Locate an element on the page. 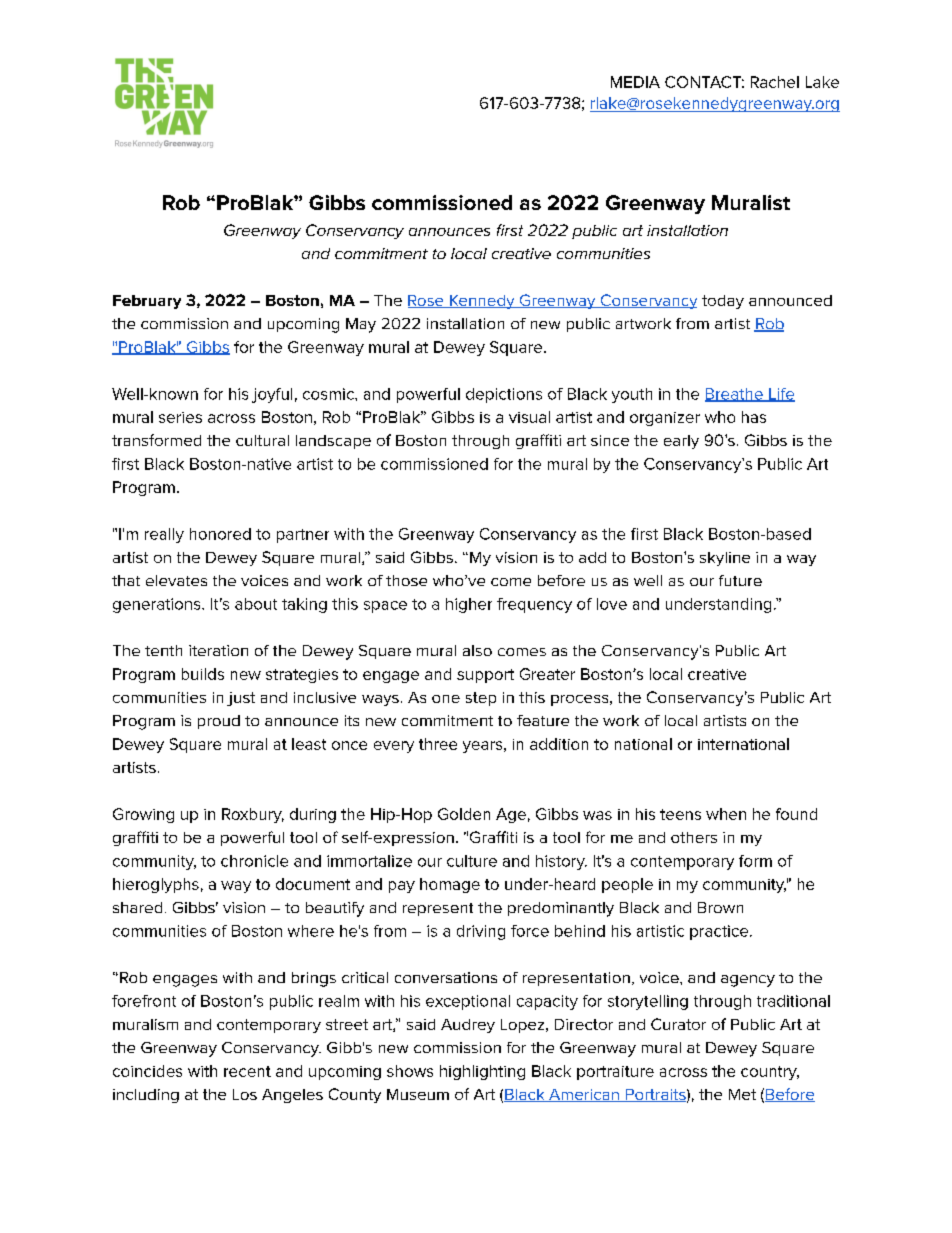 The height and width of the image is (1233, 952). recent is located at coordinates (247, 1071).
